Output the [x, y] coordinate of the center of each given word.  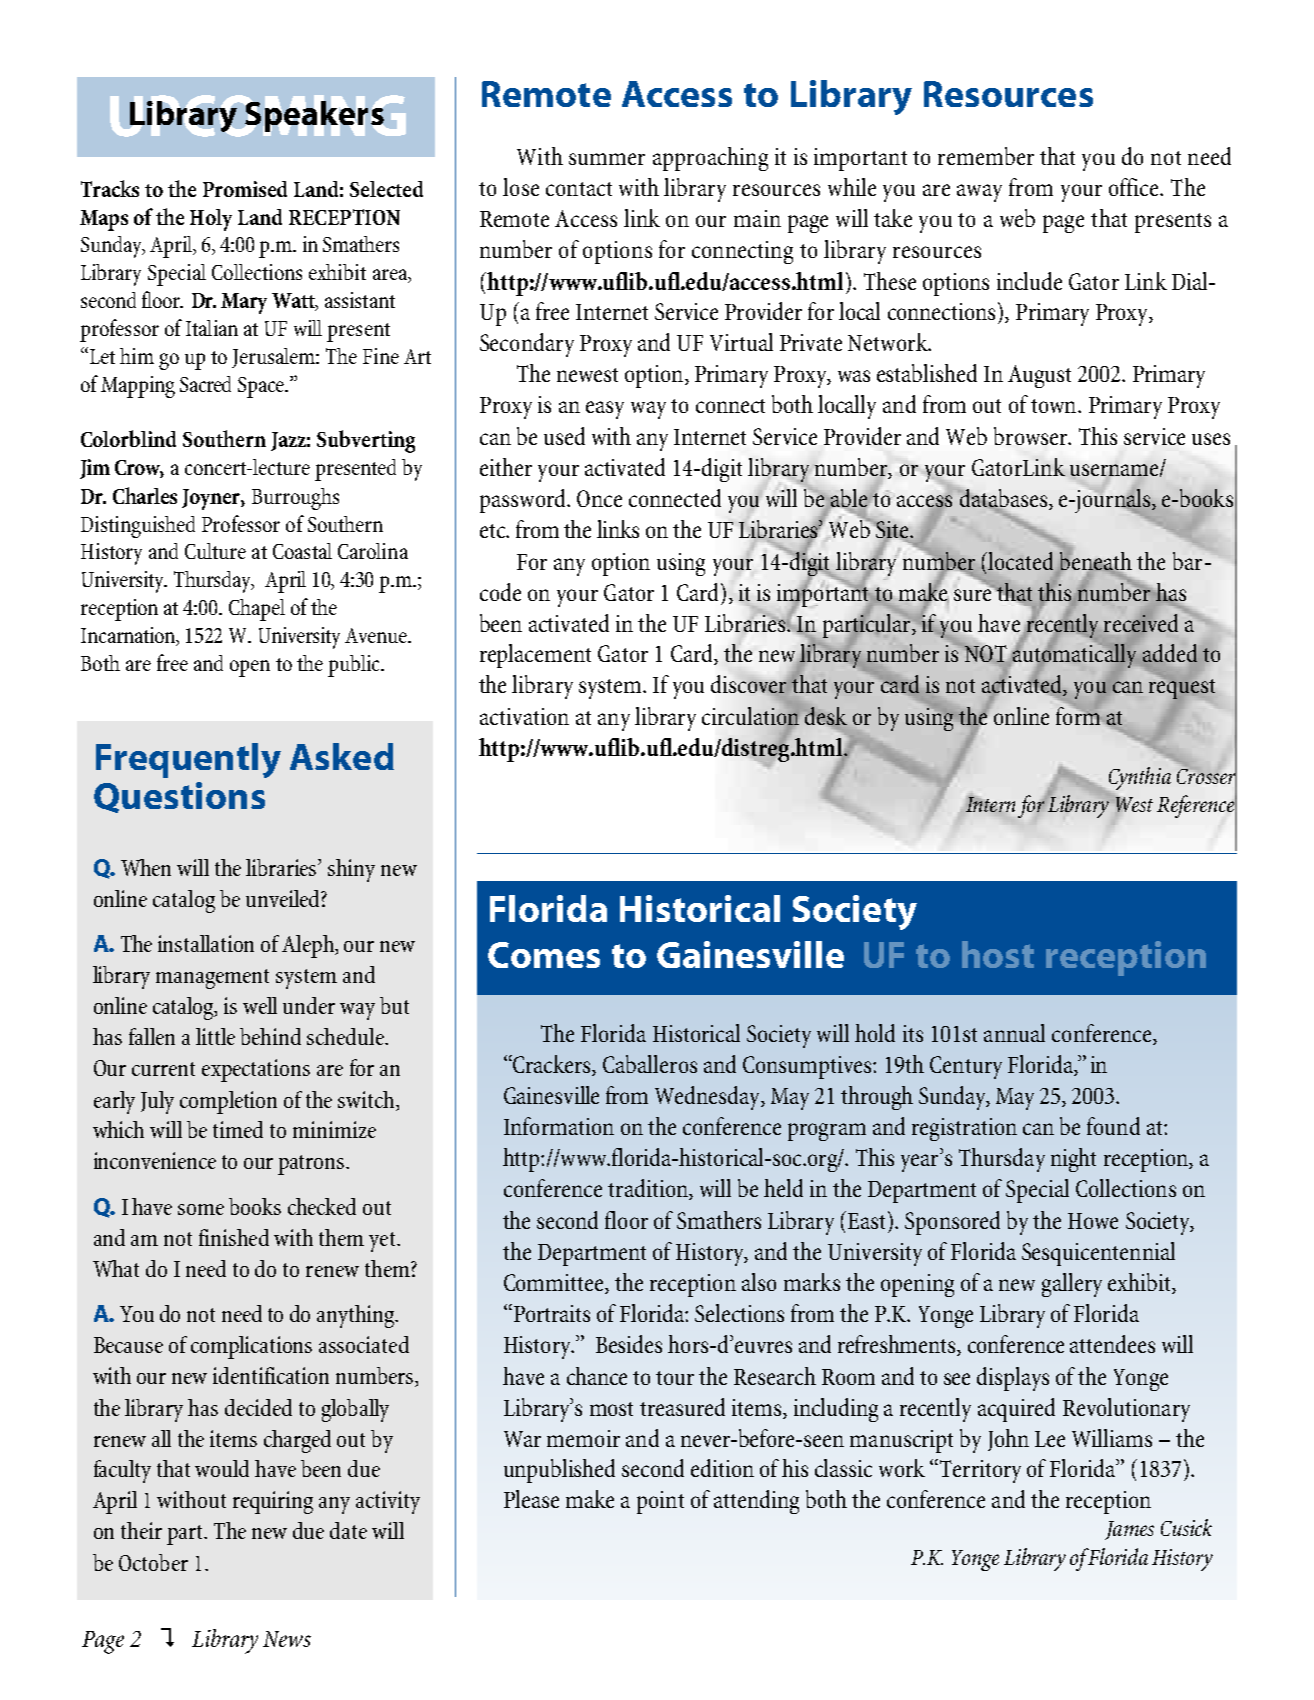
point [660, 1502]
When [146, 867]
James [1129, 1530]
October [153, 1562]
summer [607, 159]
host [998, 954]
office [1135, 187]
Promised [245, 189]
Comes [544, 955]
